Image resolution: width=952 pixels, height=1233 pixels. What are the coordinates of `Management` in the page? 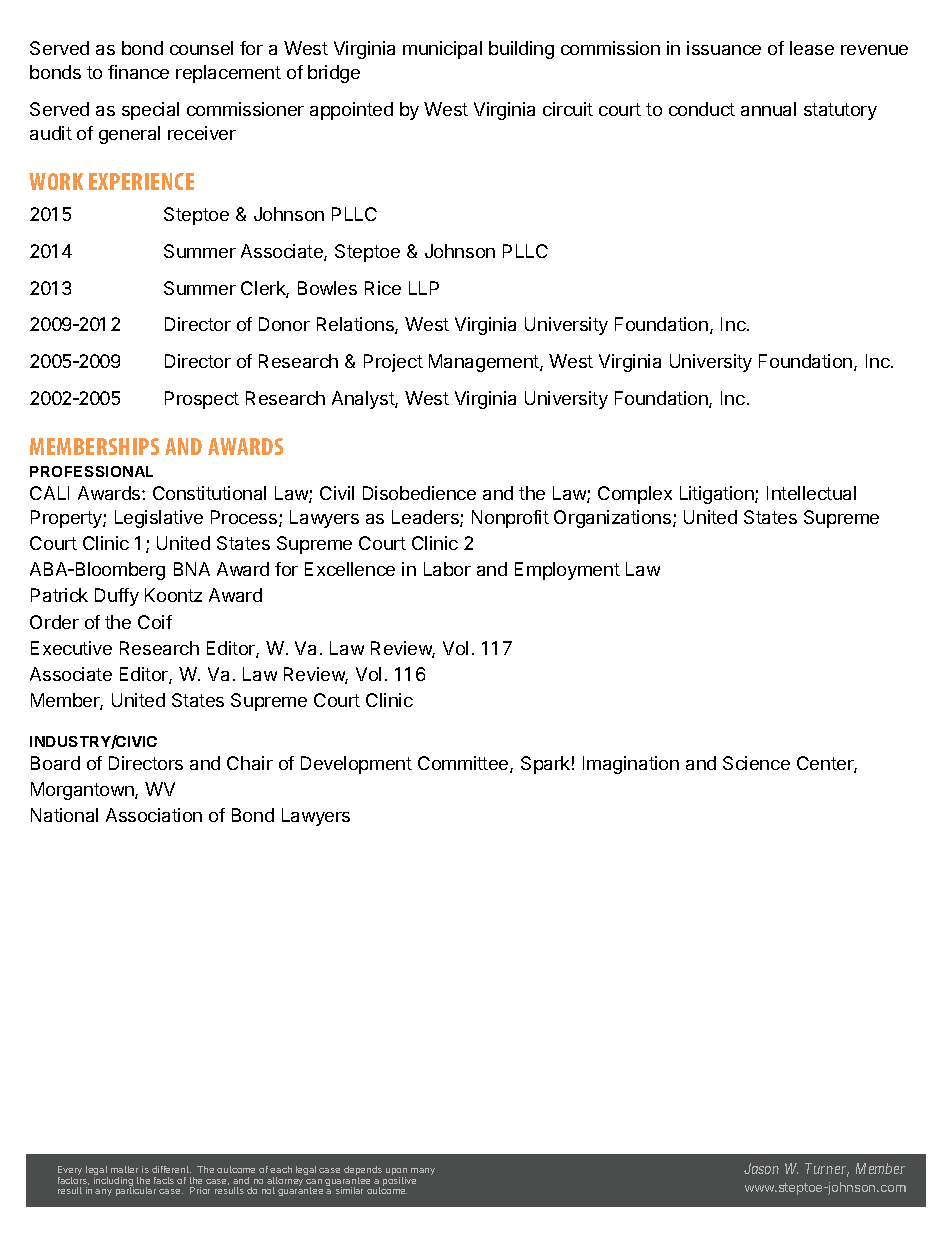 It's located at (485, 363).
